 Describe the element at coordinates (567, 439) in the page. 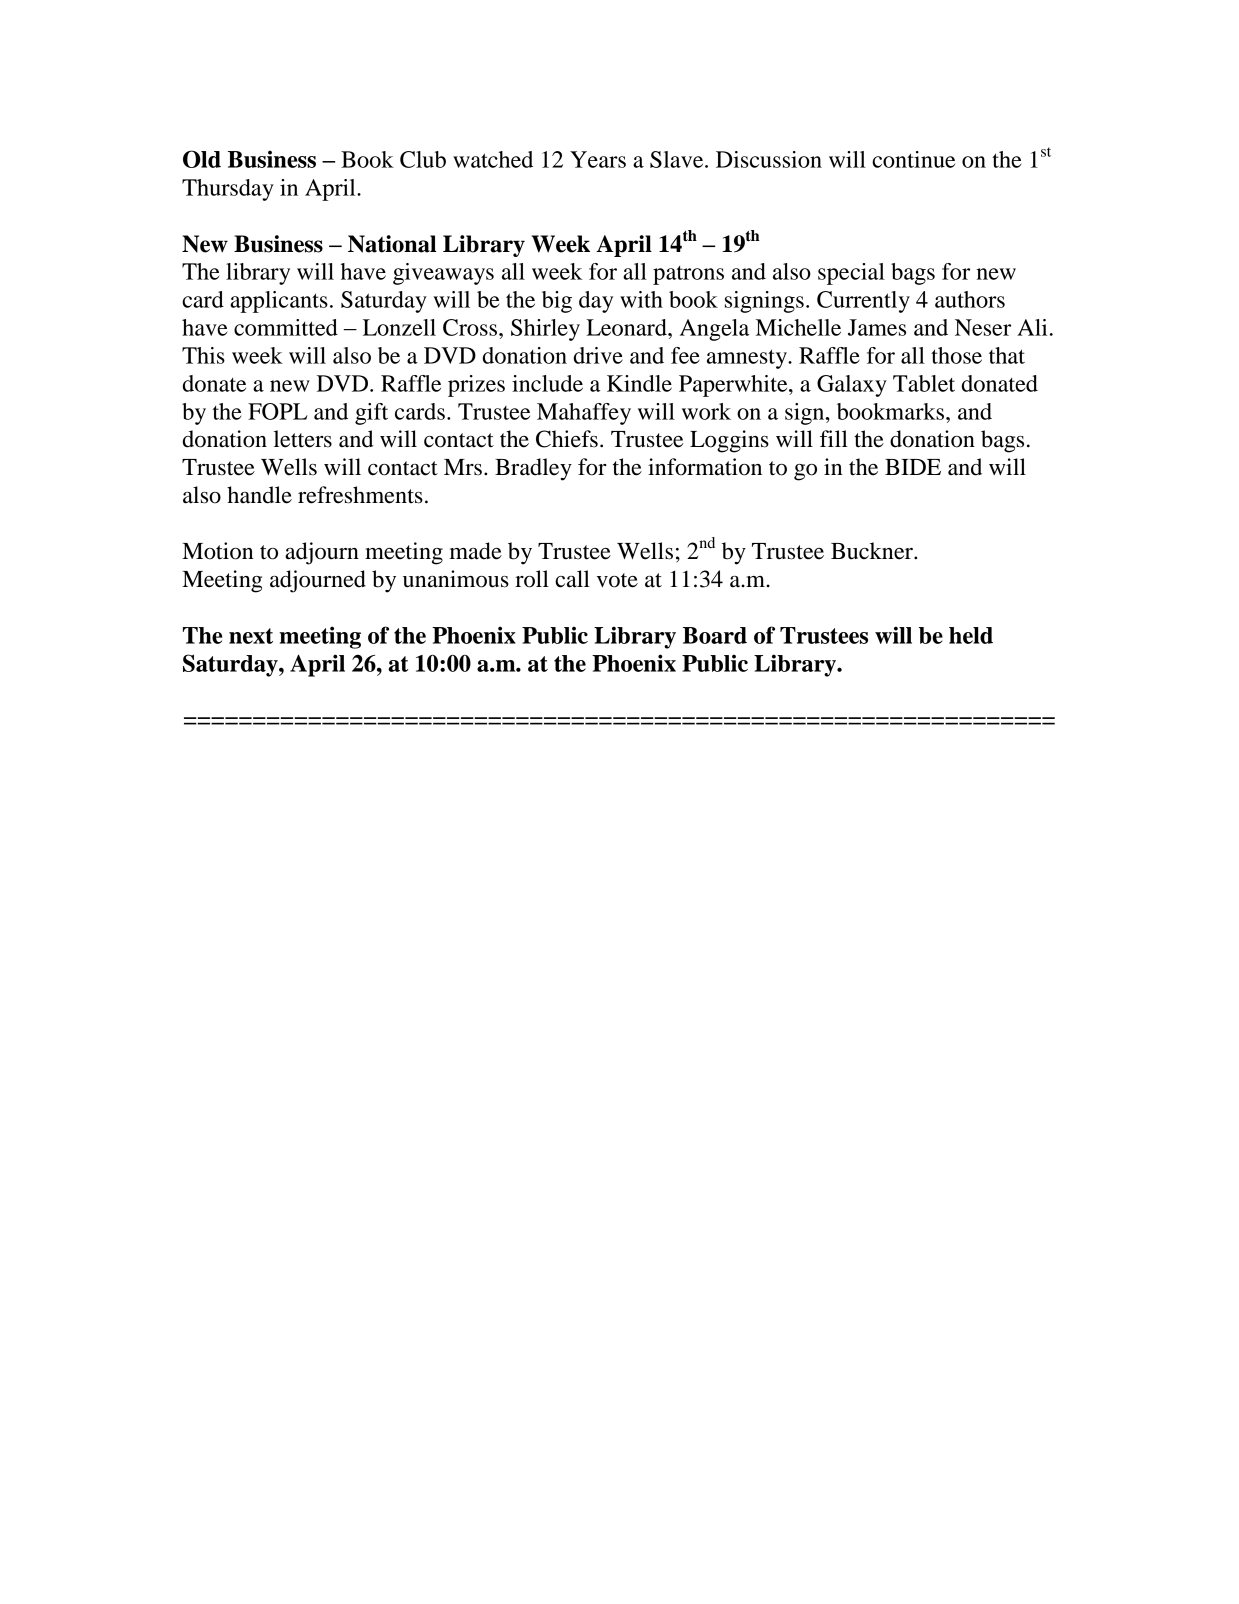

I see `Chiefs` at that location.
